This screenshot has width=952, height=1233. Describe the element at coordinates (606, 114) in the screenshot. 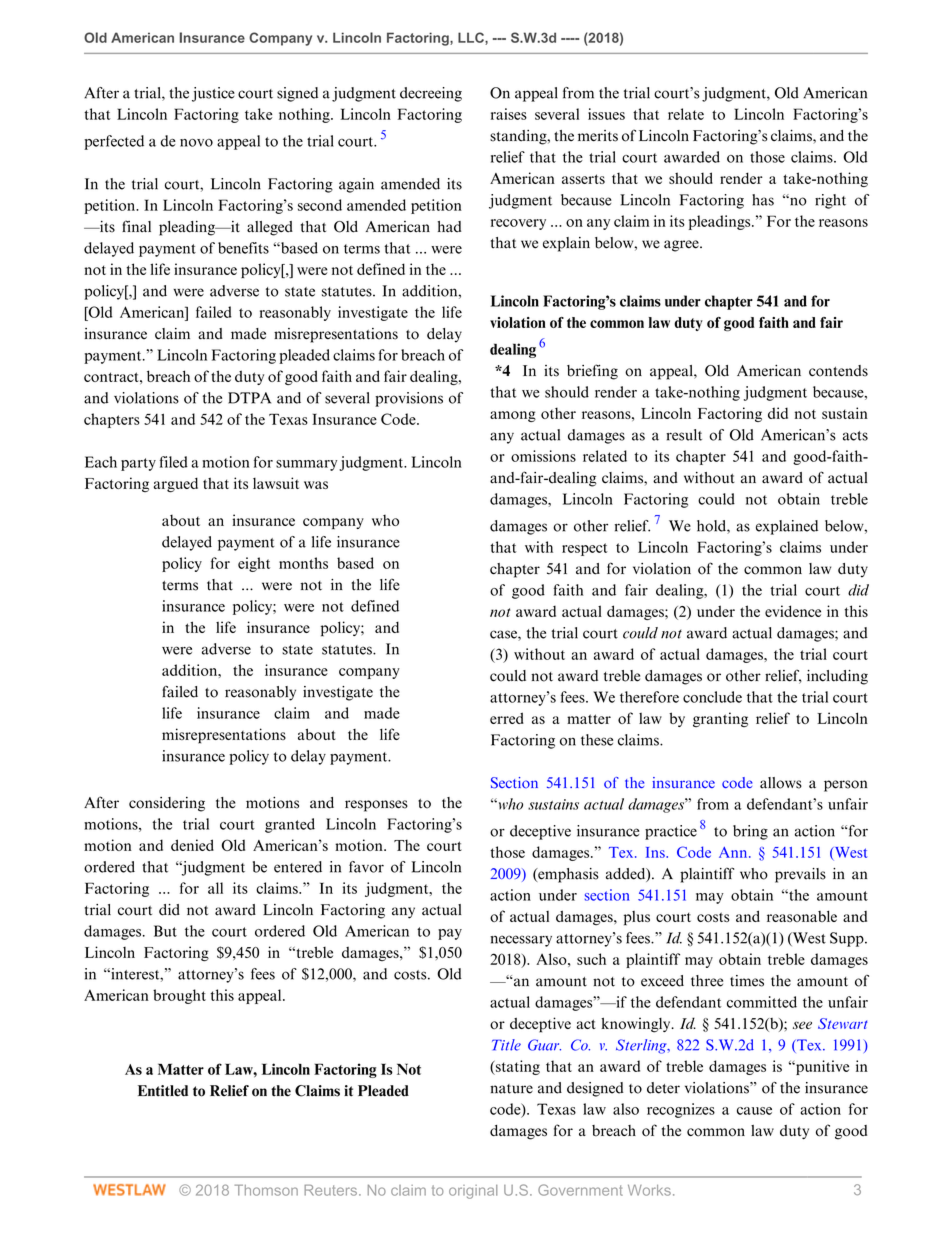

I see `issues` at that location.
